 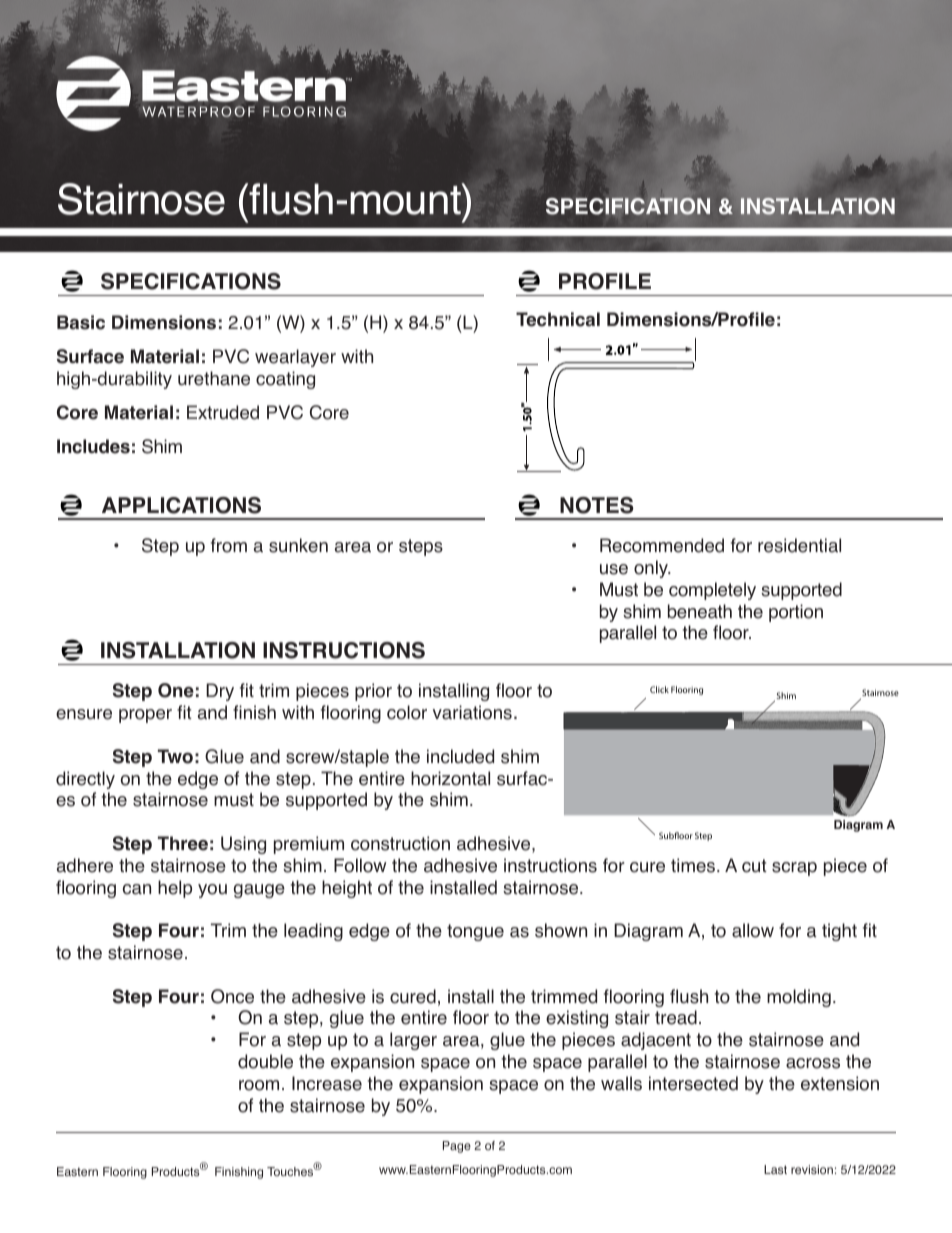 What do you see at coordinates (259, 1085) in the image?
I see `room` at bounding box center [259, 1085].
